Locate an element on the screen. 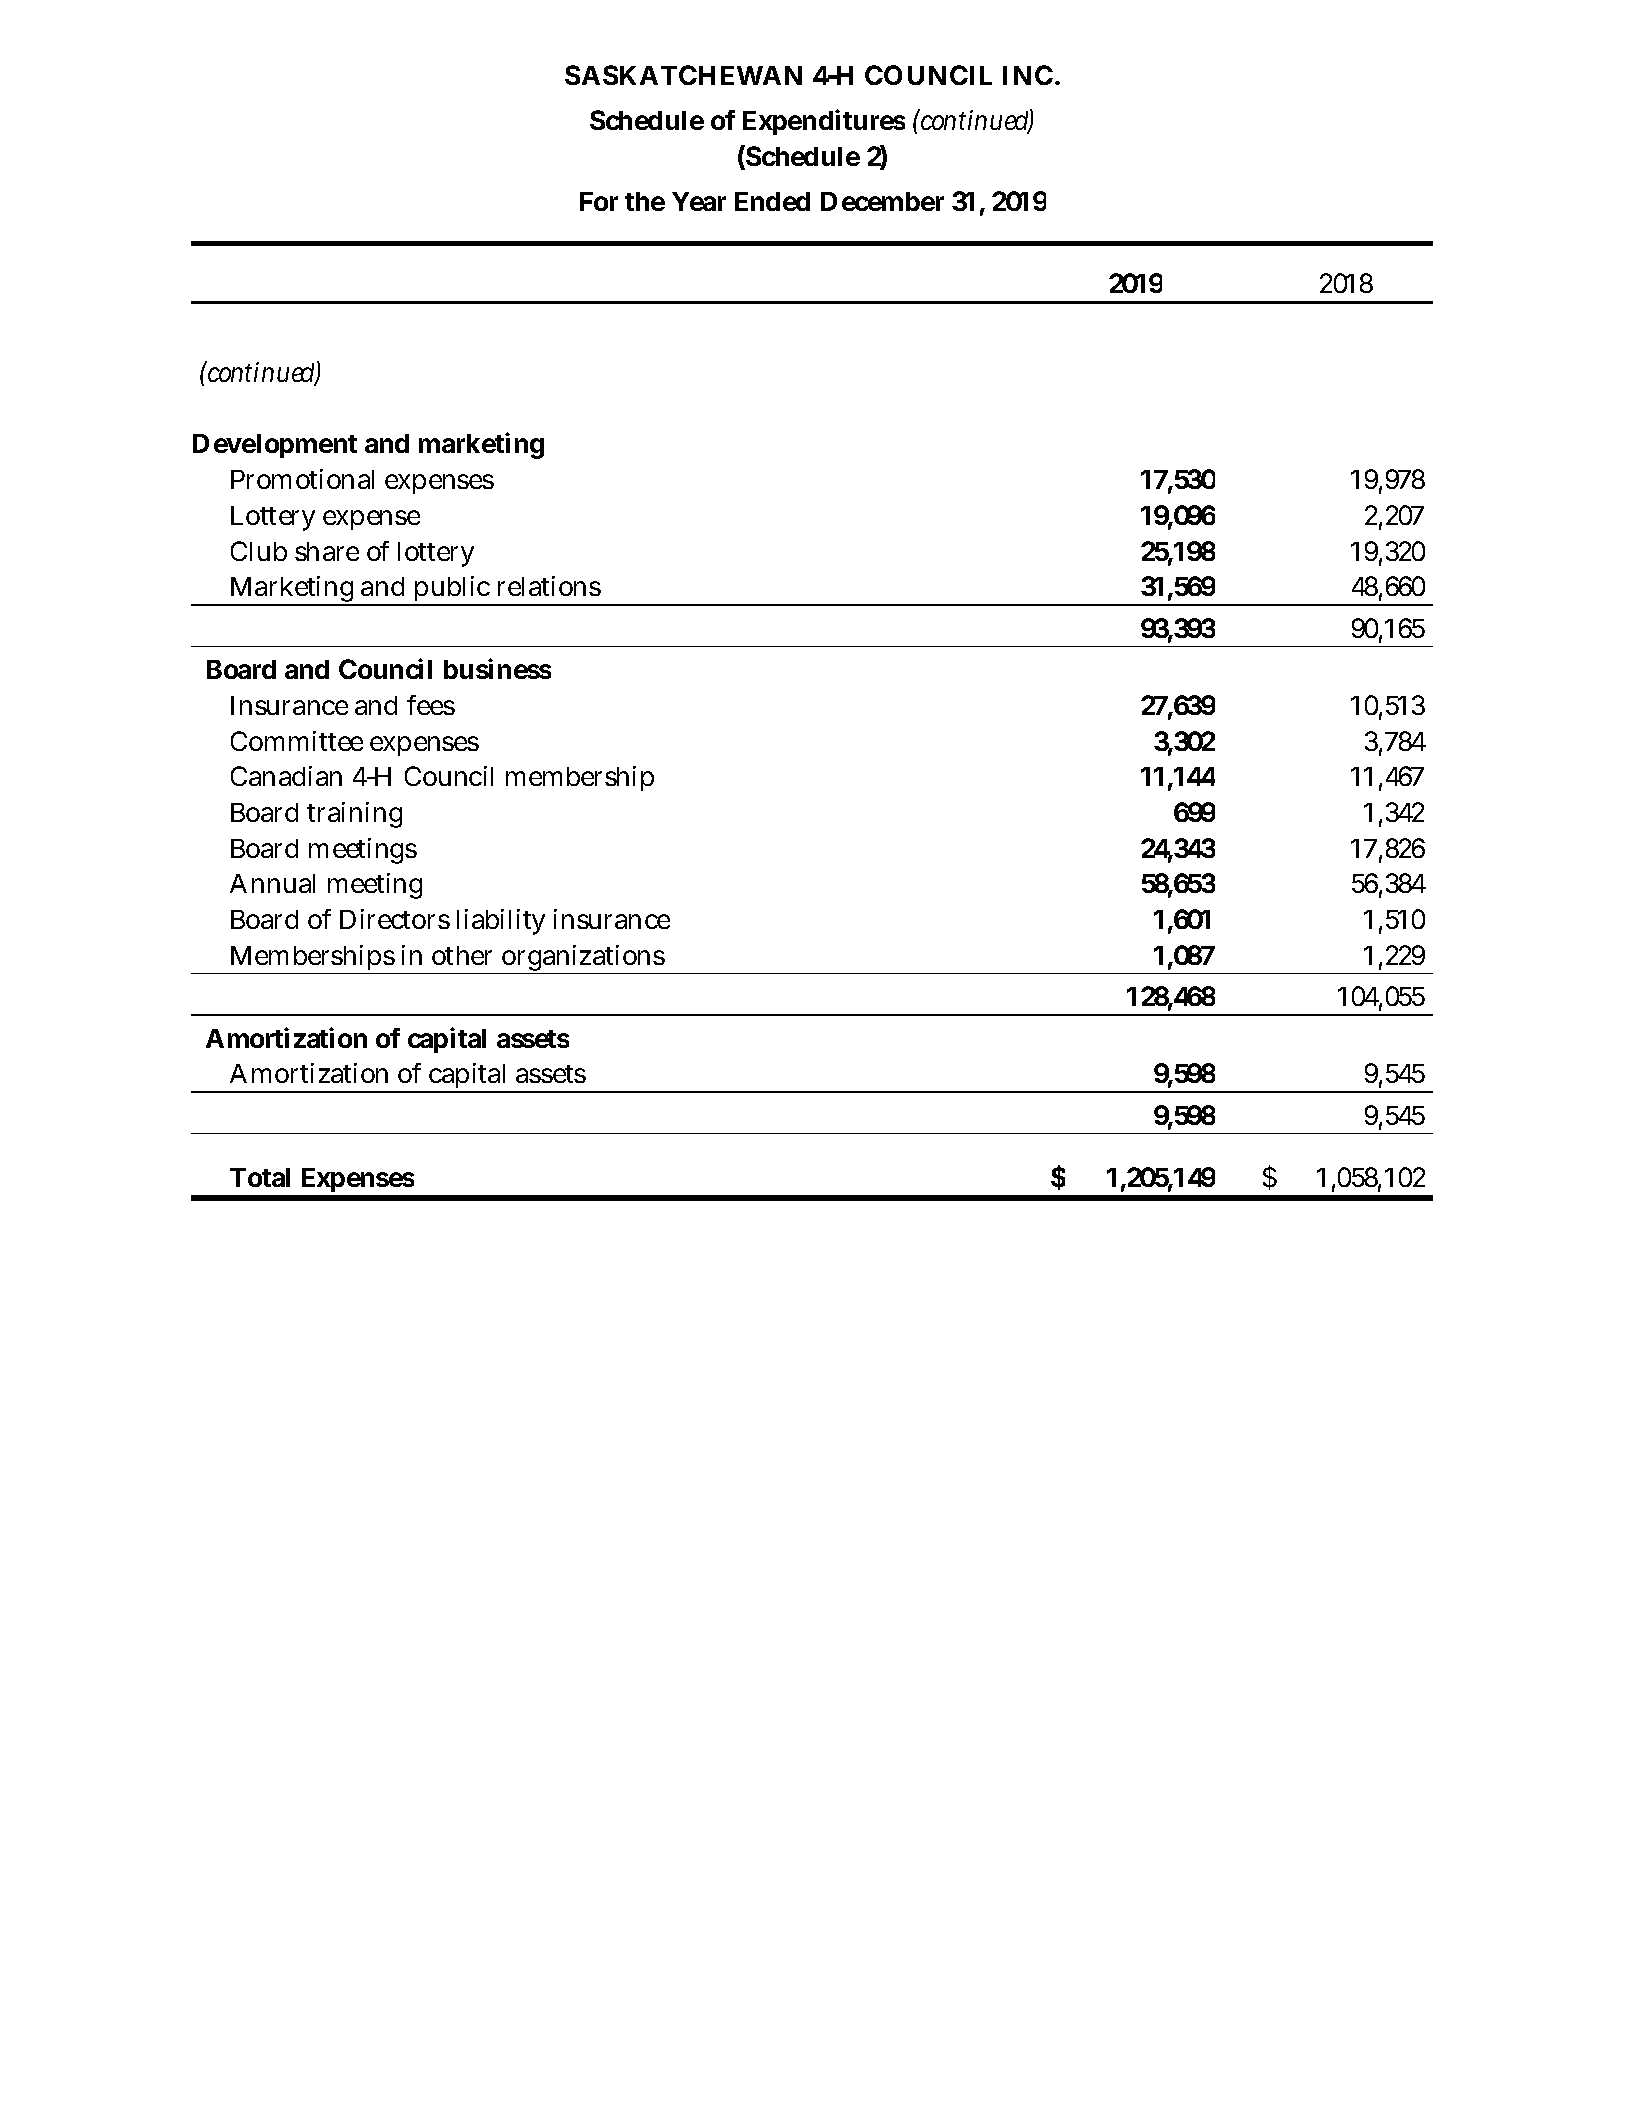 The image size is (1626, 2104). For is located at coordinates (599, 201).
